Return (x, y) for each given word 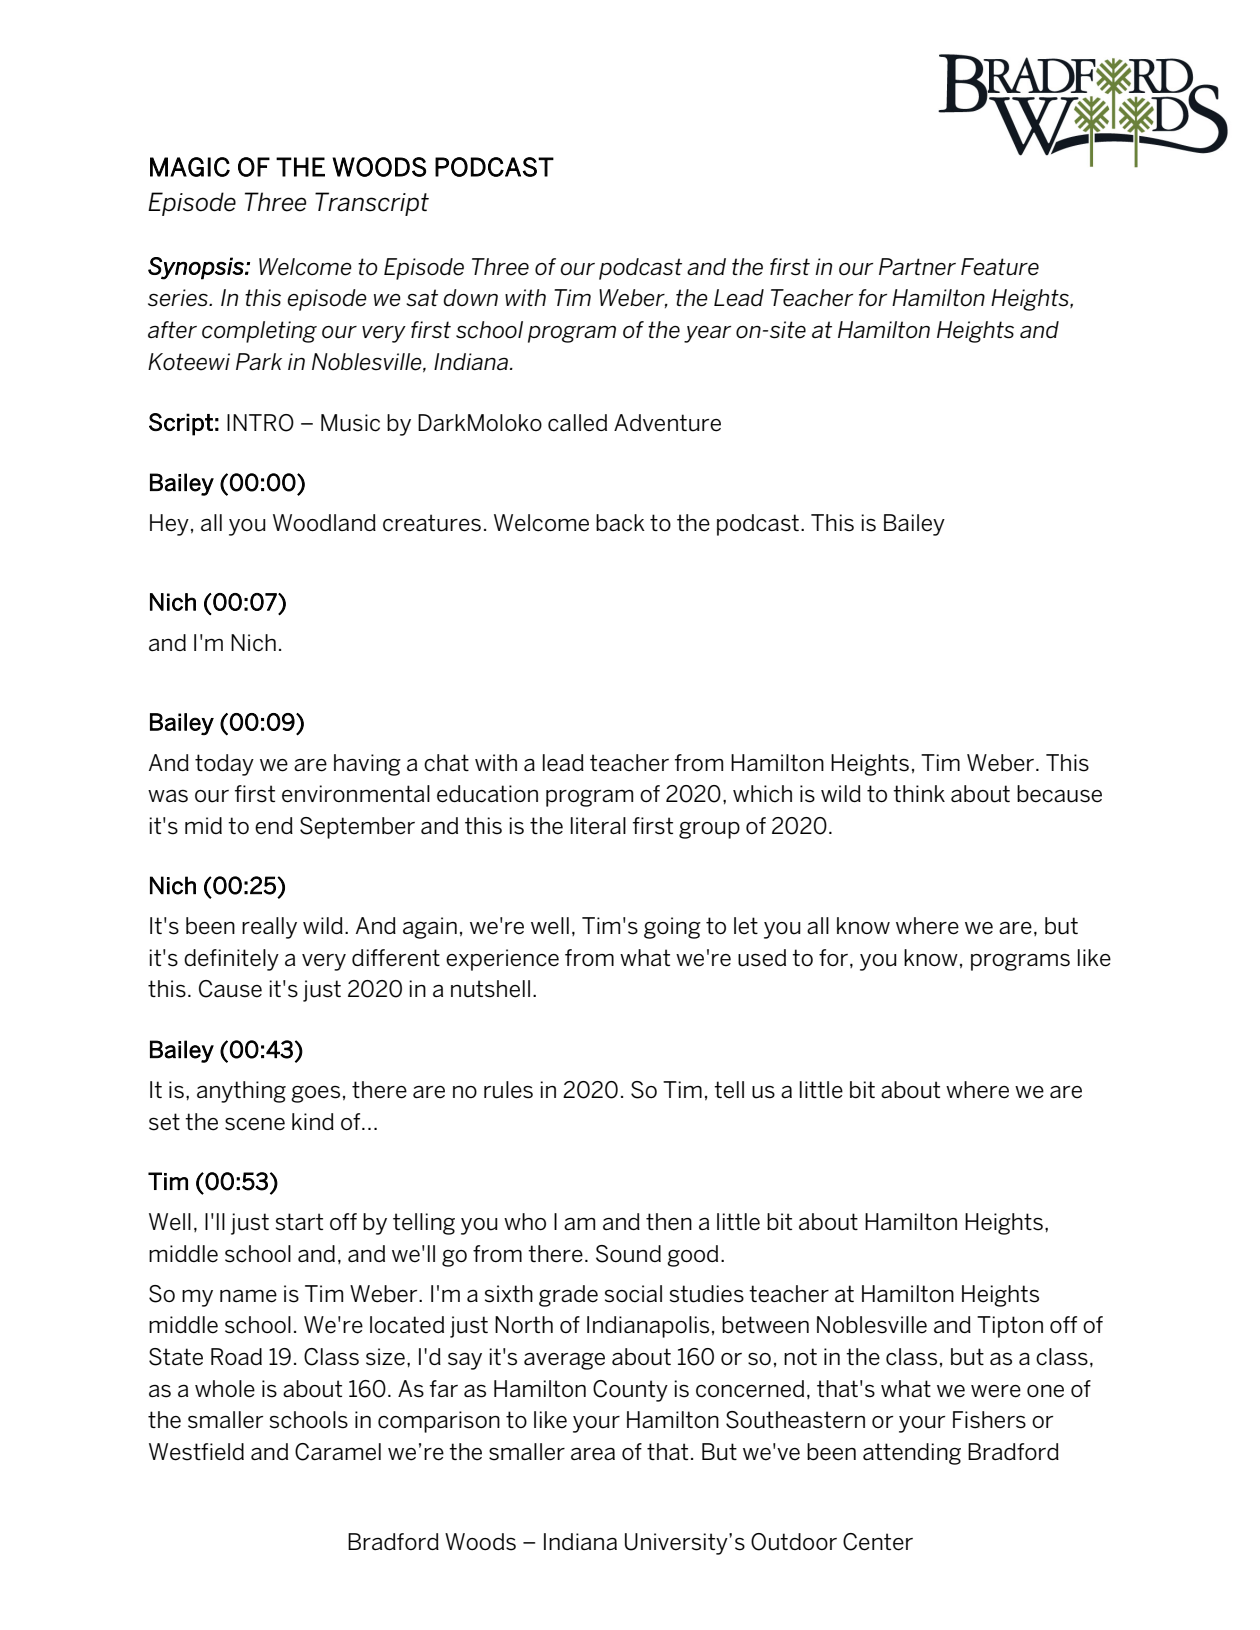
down (470, 298)
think (919, 793)
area (593, 1454)
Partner (917, 267)
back (620, 523)
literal (598, 826)
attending (912, 1454)
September (357, 828)
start (299, 1222)
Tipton (1010, 1327)
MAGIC (190, 167)
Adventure (667, 423)
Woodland (324, 523)
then (669, 1222)
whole (225, 1389)
